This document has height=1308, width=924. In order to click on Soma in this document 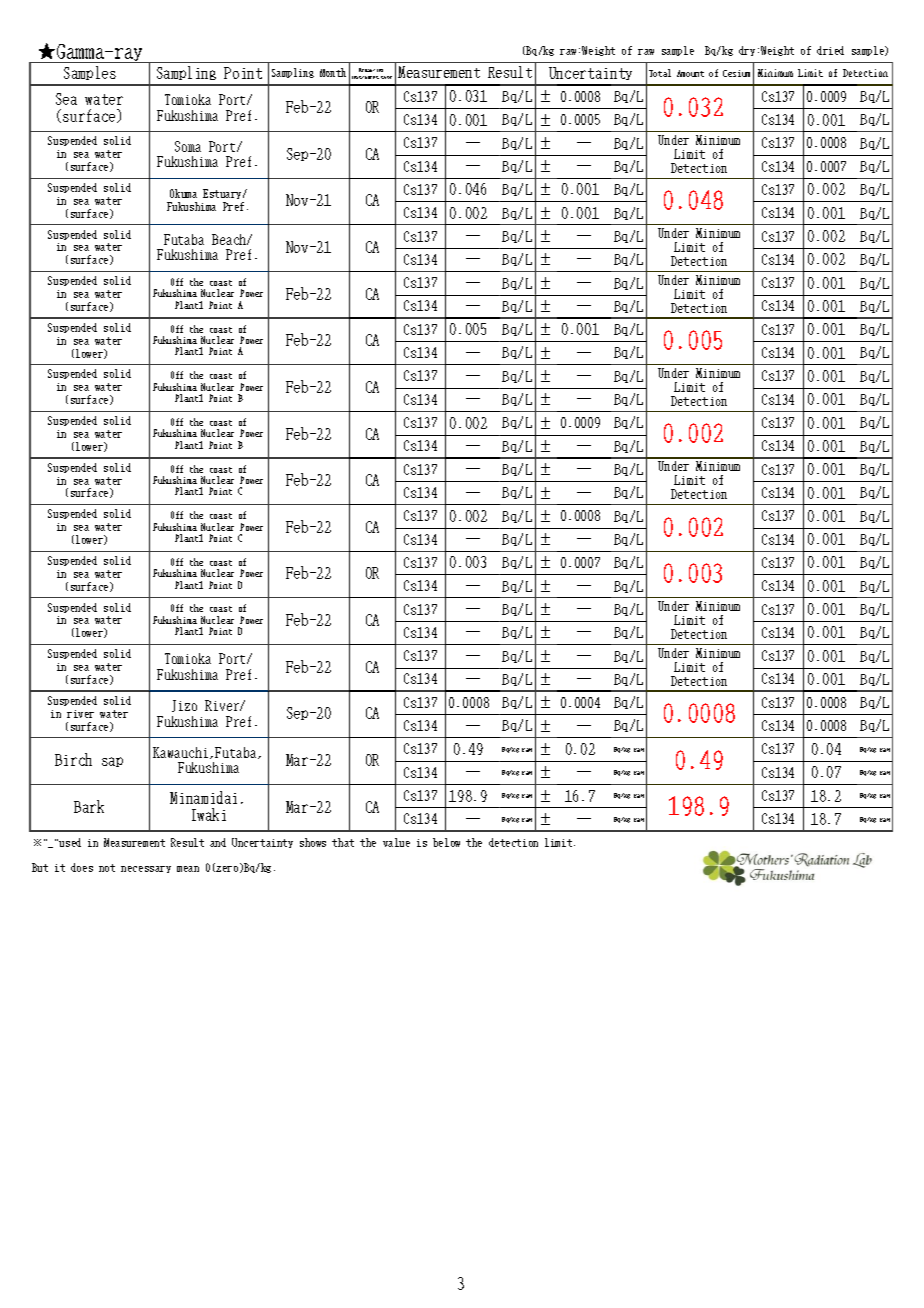, I will do `click(188, 146)`.
